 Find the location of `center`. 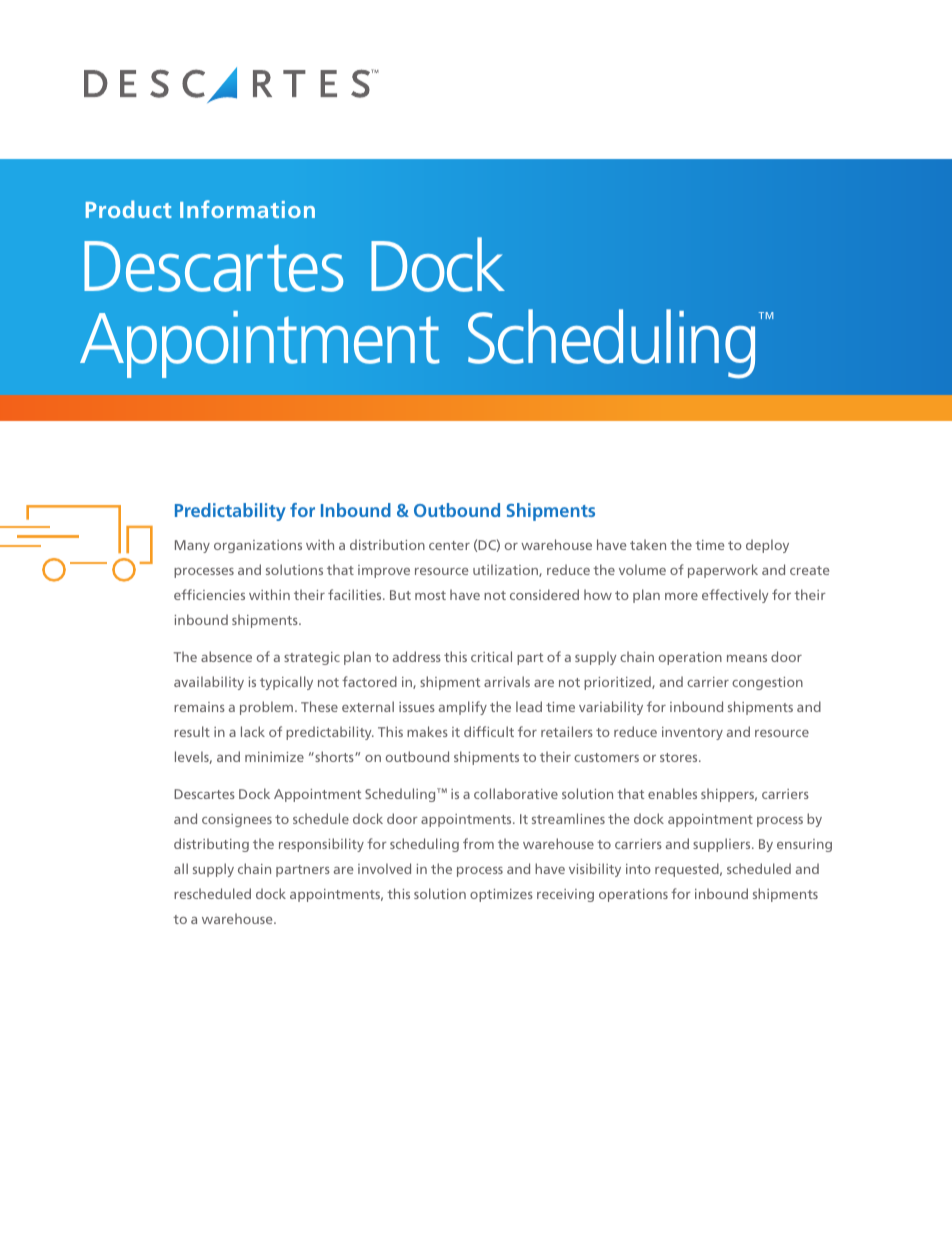

center is located at coordinates (449, 545).
